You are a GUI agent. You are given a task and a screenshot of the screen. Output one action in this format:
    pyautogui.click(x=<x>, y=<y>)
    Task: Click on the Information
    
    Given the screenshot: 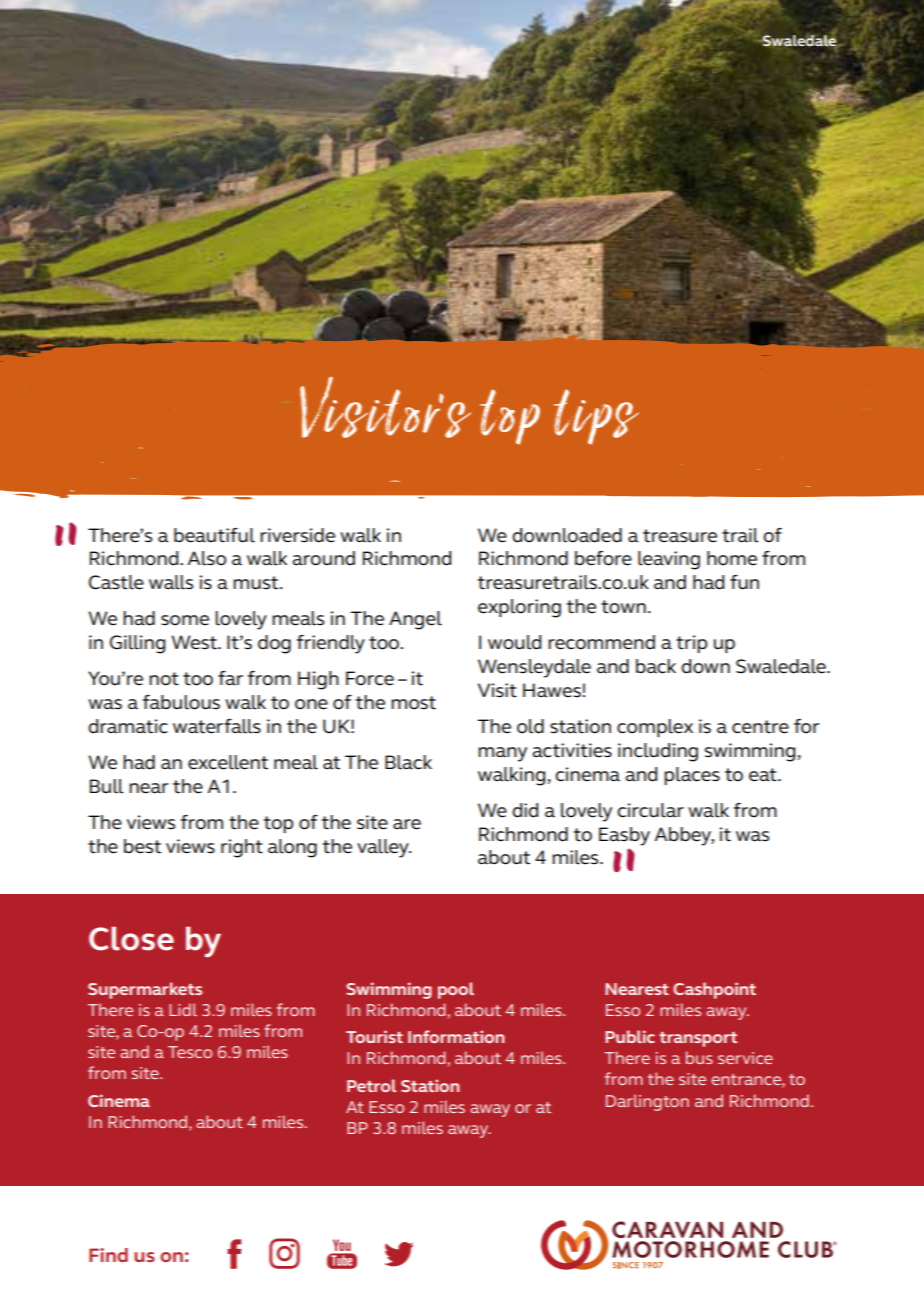 What is the action you would take?
    pyautogui.click(x=456, y=1036)
